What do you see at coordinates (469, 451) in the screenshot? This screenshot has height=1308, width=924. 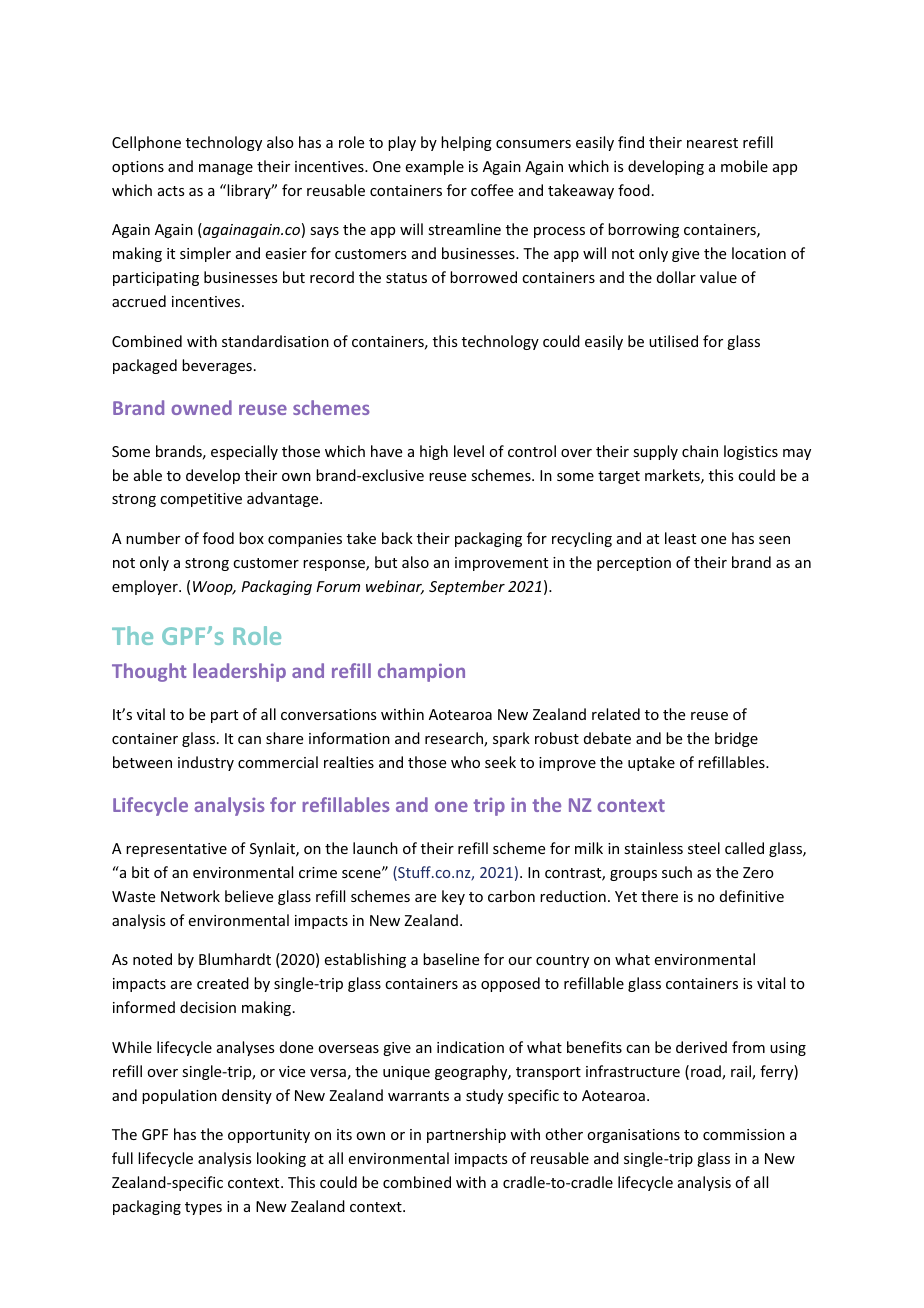 I see `level` at bounding box center [469, 451].
